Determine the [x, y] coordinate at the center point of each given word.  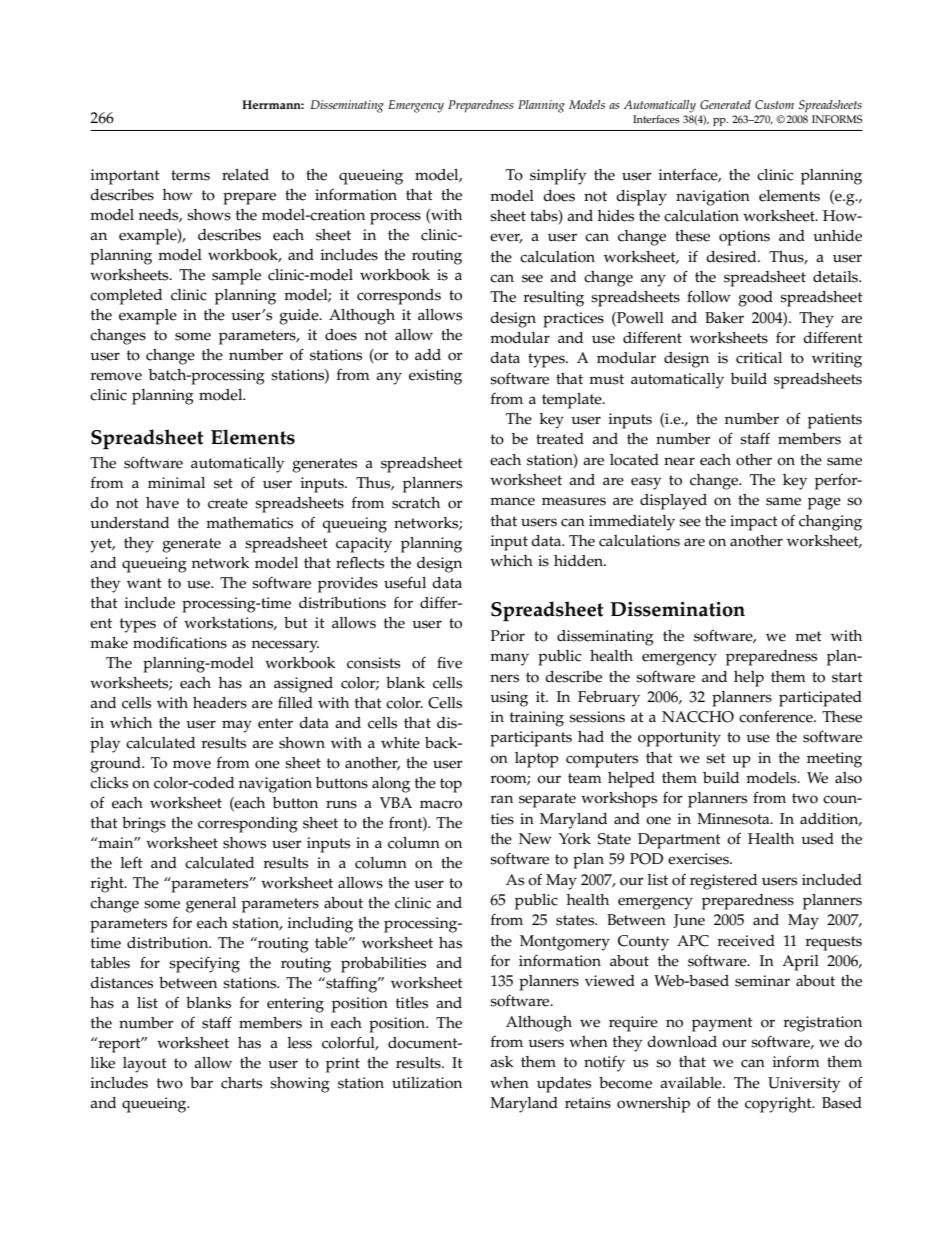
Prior [508, 636]
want [144, 583]
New [535, 839]
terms [190, 175]
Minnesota [734, 819]
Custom [774, 104]
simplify [558, 176]
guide [300, 317]
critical [759, 358]
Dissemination [677, 609]
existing [435, 377]
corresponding [248, 825]
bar [201, 1082]
